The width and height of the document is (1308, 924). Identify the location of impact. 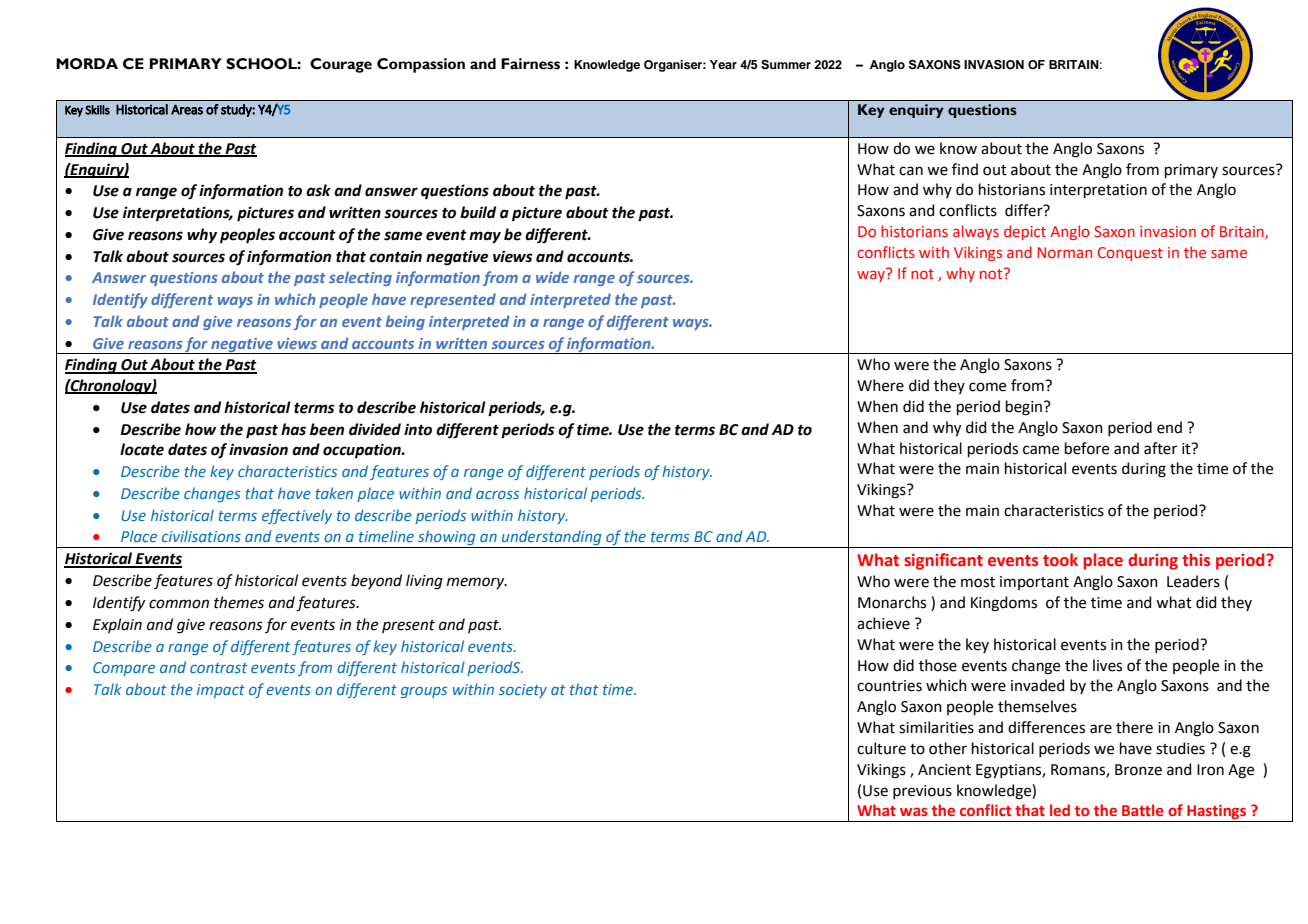
(221, 691).
